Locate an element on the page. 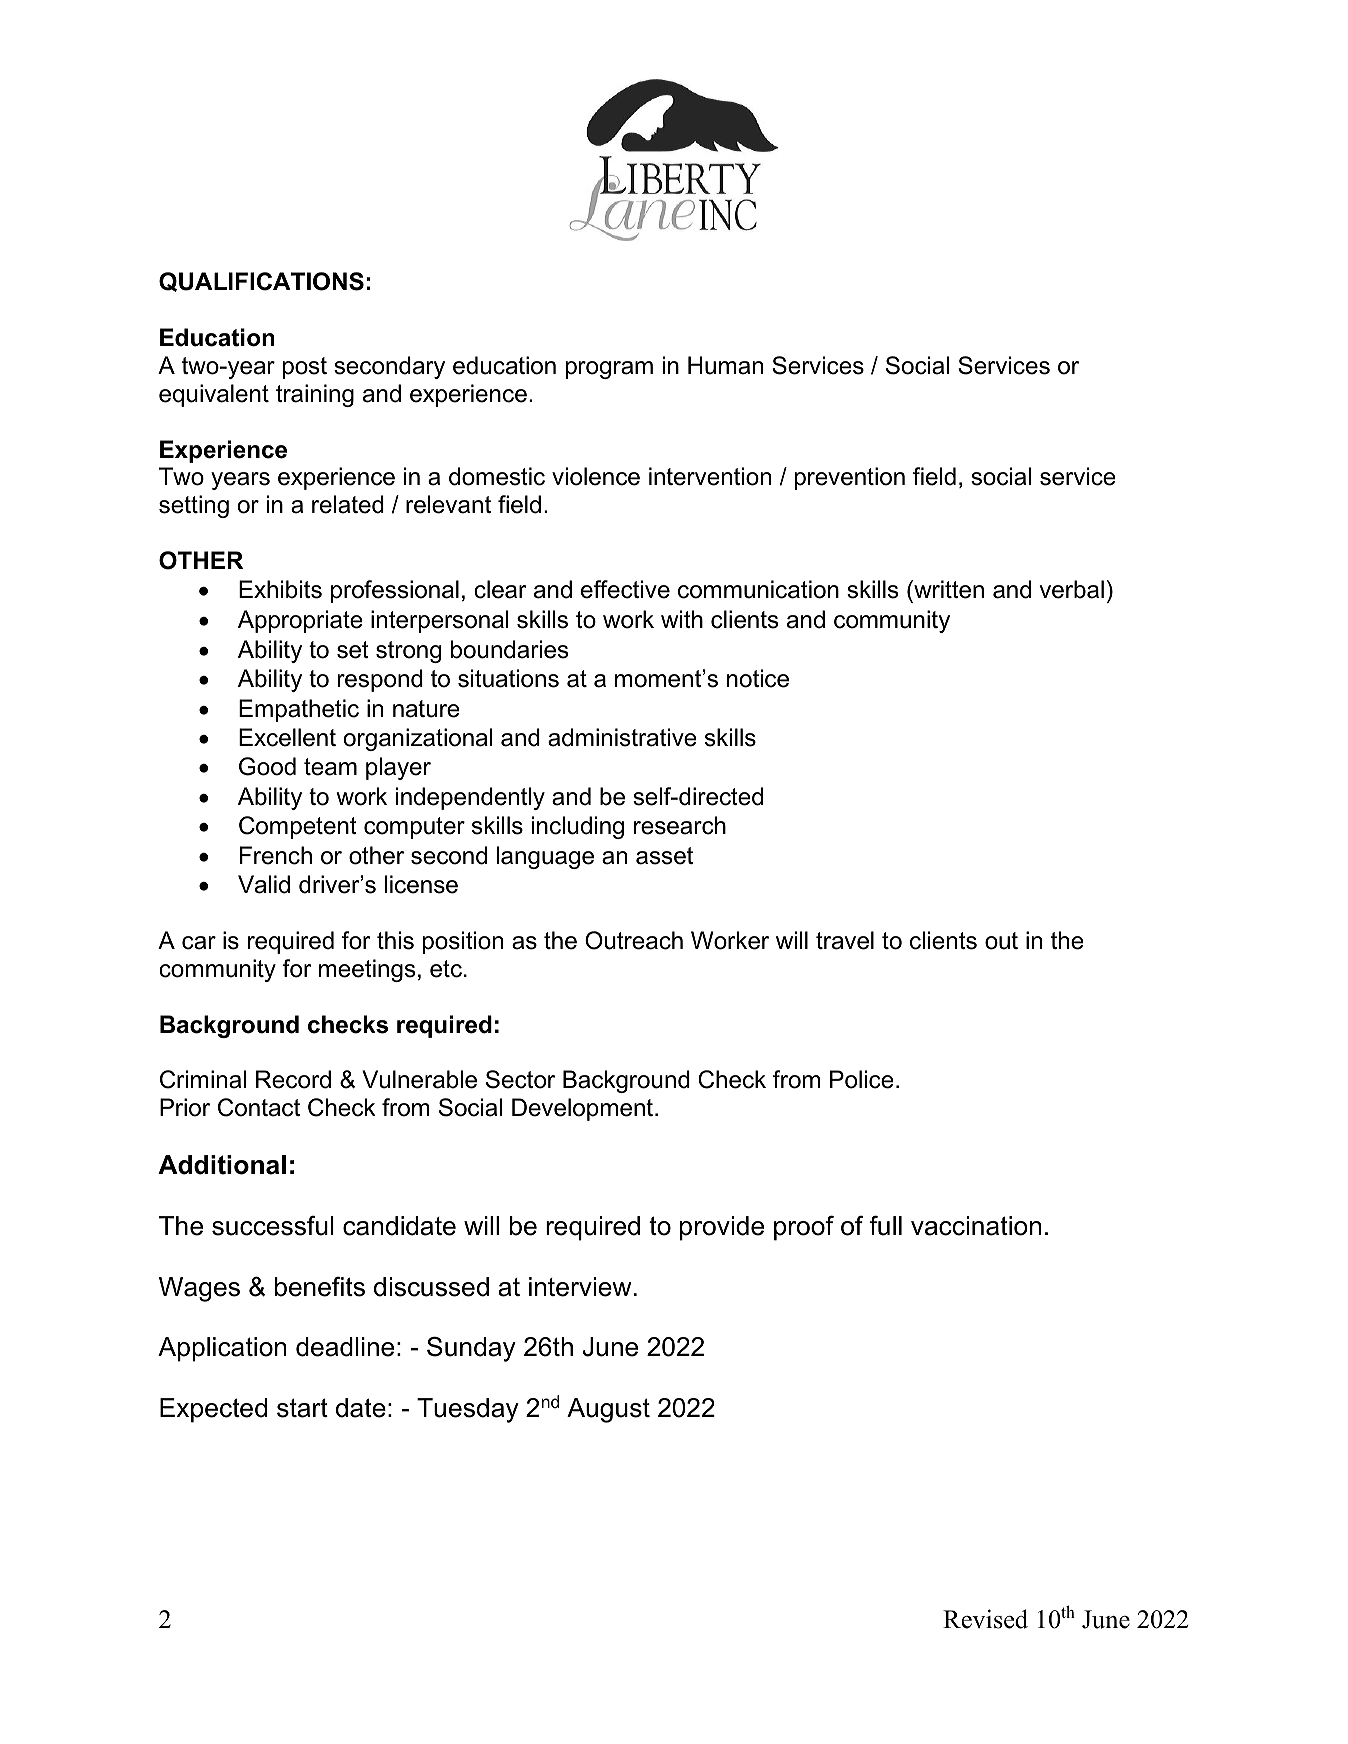  written is located at coordinates (948, 591).
